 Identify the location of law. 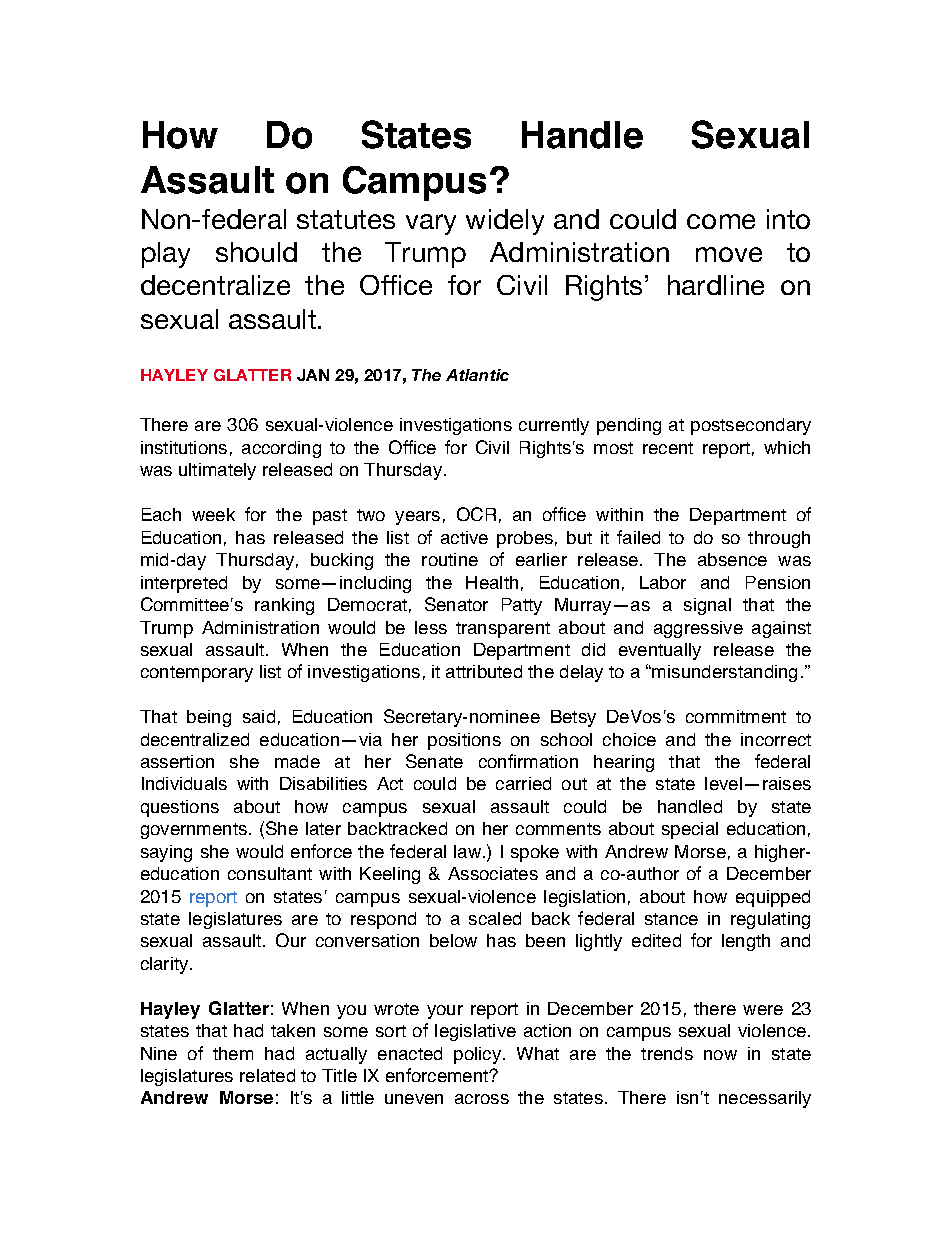
(469, 851).
